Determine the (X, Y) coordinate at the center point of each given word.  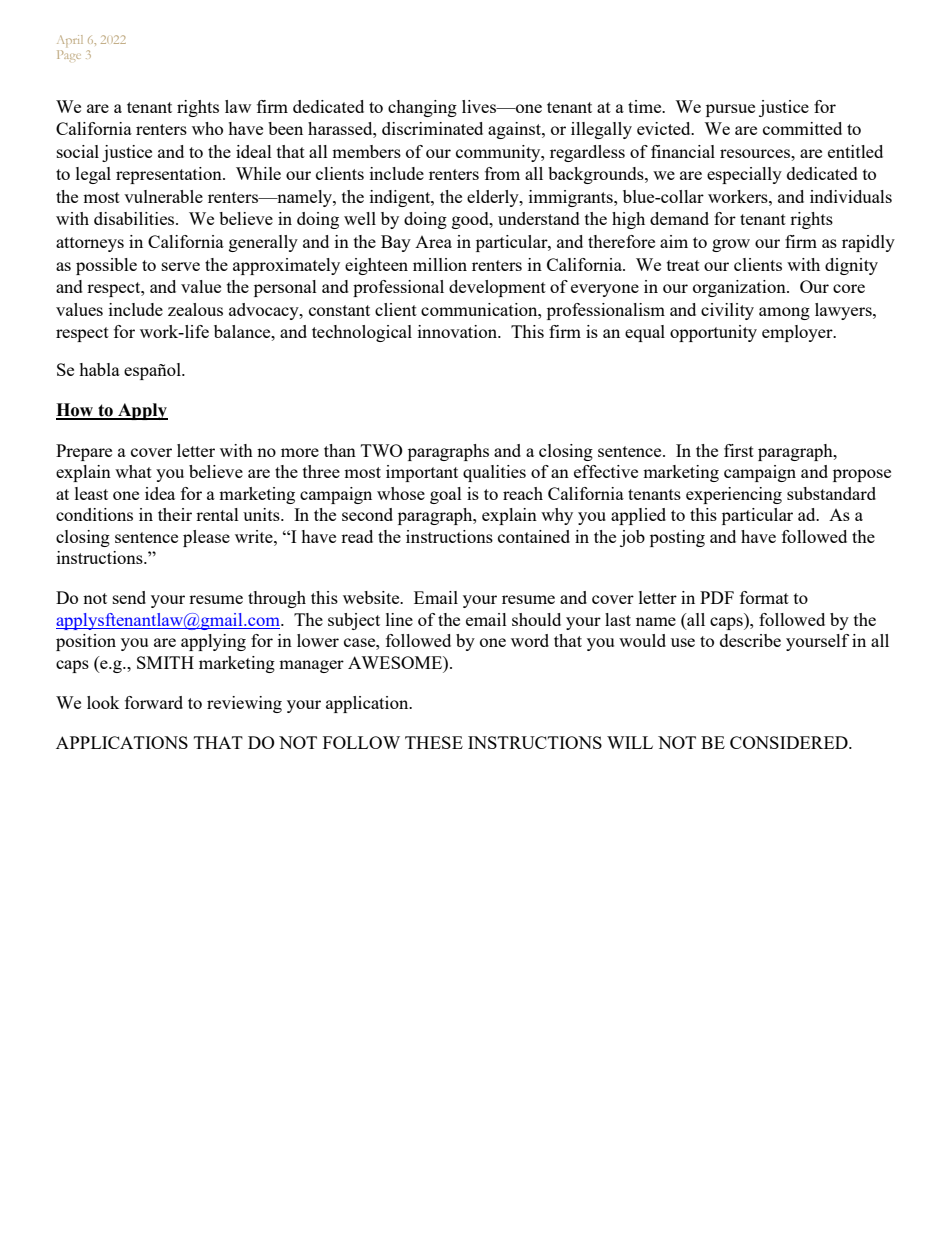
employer (798, 333)
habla (99, 369)
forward (154, 702)
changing (422, 108)
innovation (458, 331)
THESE (434, 742)
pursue (730, 110)
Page (69, 55)
